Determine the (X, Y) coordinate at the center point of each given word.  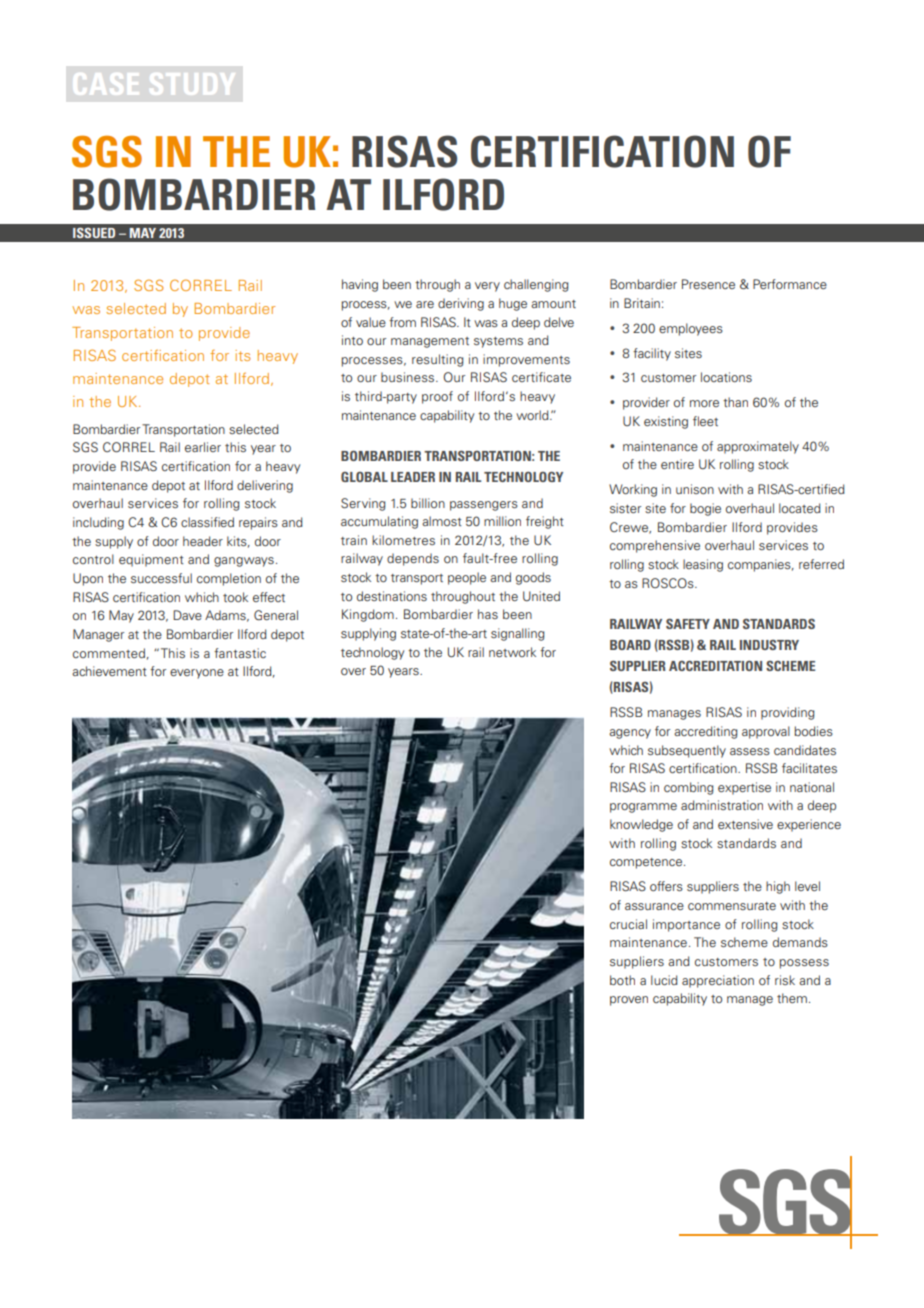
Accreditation (715, 666)
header (203, 541)
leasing (703, 565)
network (512, 652)
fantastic (240, 653)
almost (442, 521)
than (735, 402)
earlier (203, 447)
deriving (461, 304)
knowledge (641, 825)
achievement (109, 671)
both (622, 980)
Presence (708, 284)
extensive (745, 824)
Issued (94, 232)
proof (437, 397)
